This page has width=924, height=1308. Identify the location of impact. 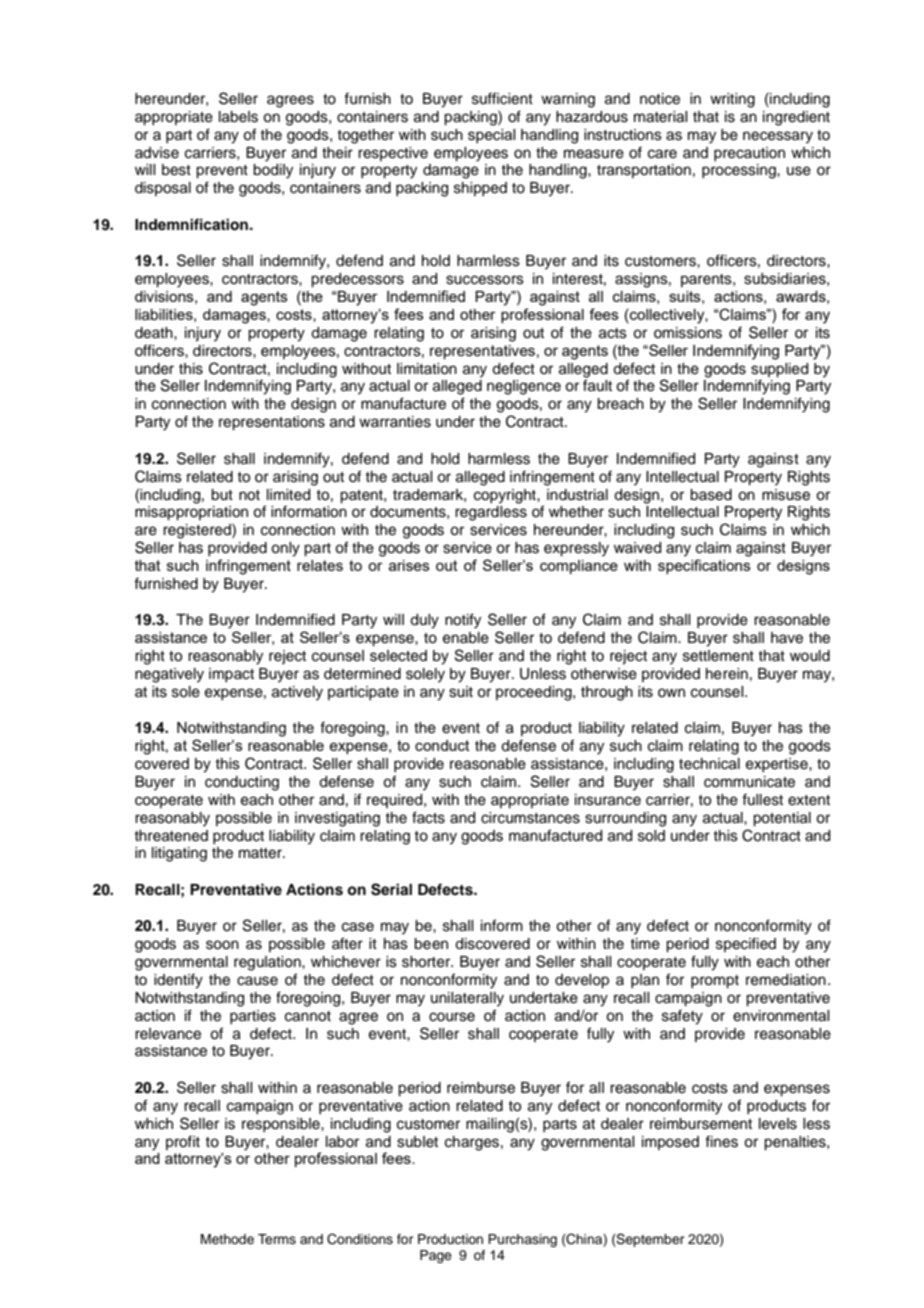
(231, 675).
